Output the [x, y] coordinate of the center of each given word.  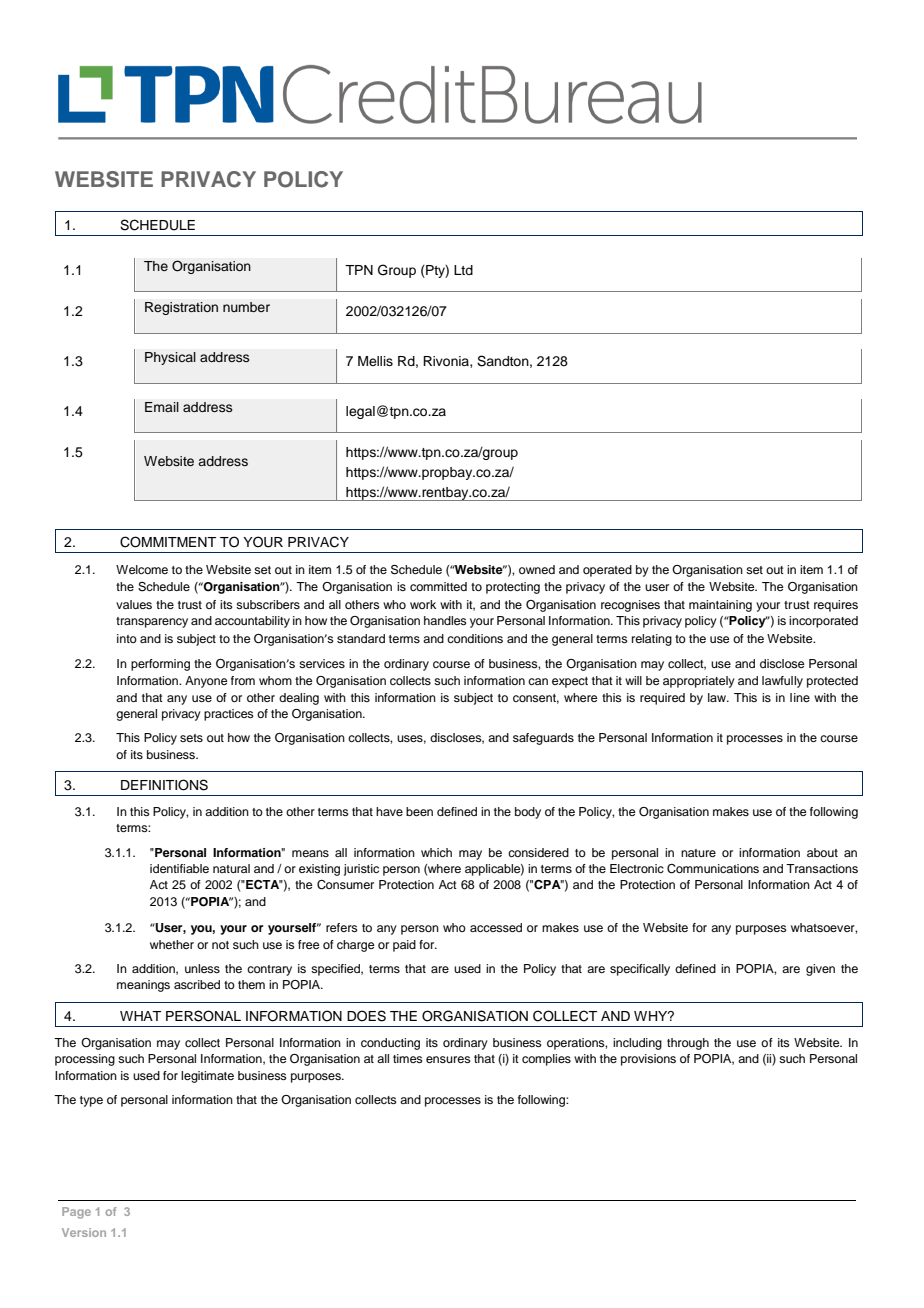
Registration [181, 308]
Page [76, 1213]
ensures [448, 1059]
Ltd [463, 270]
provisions [648, 1060]
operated [607, 571]
